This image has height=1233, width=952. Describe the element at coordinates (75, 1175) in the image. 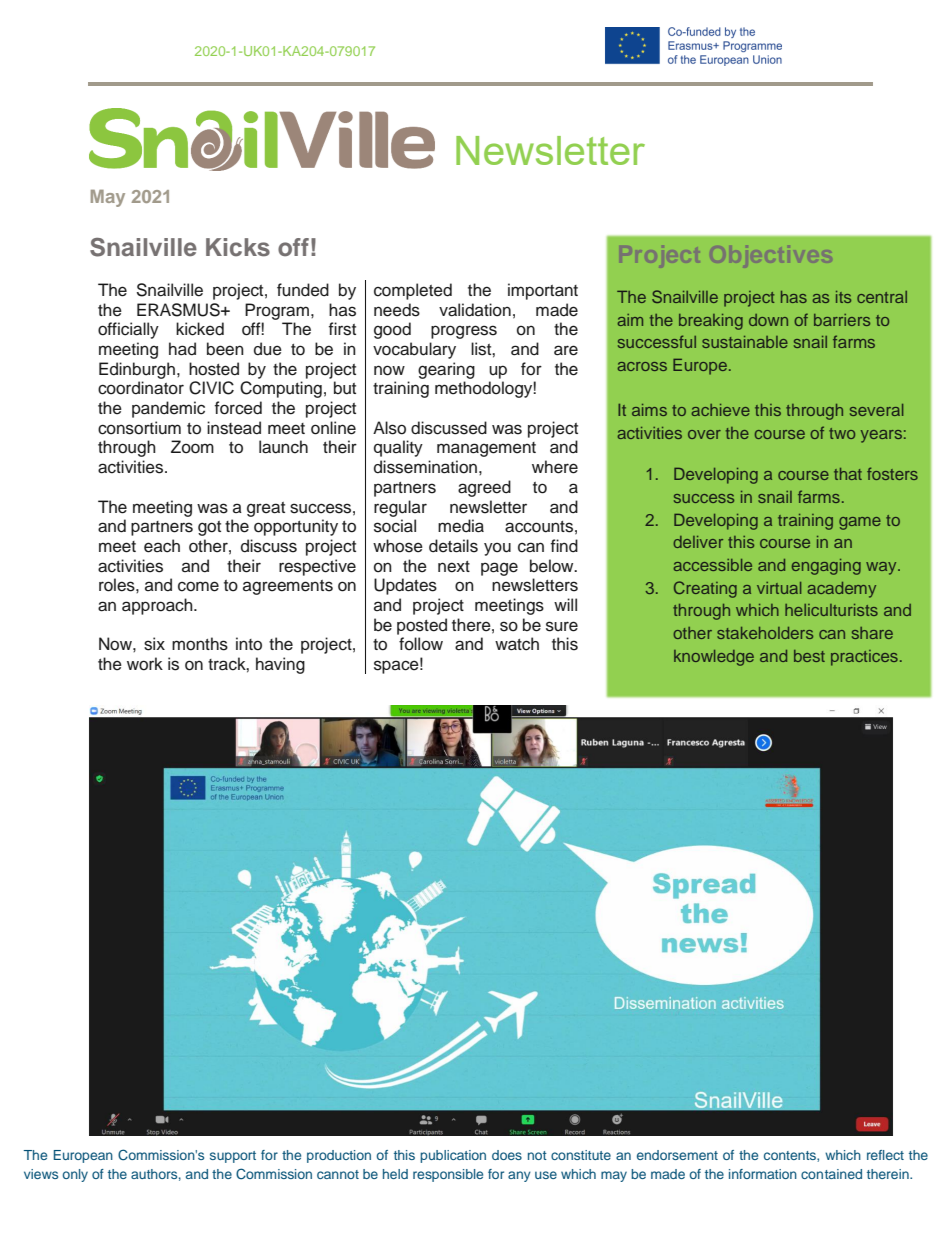

I see `only` at that location.
